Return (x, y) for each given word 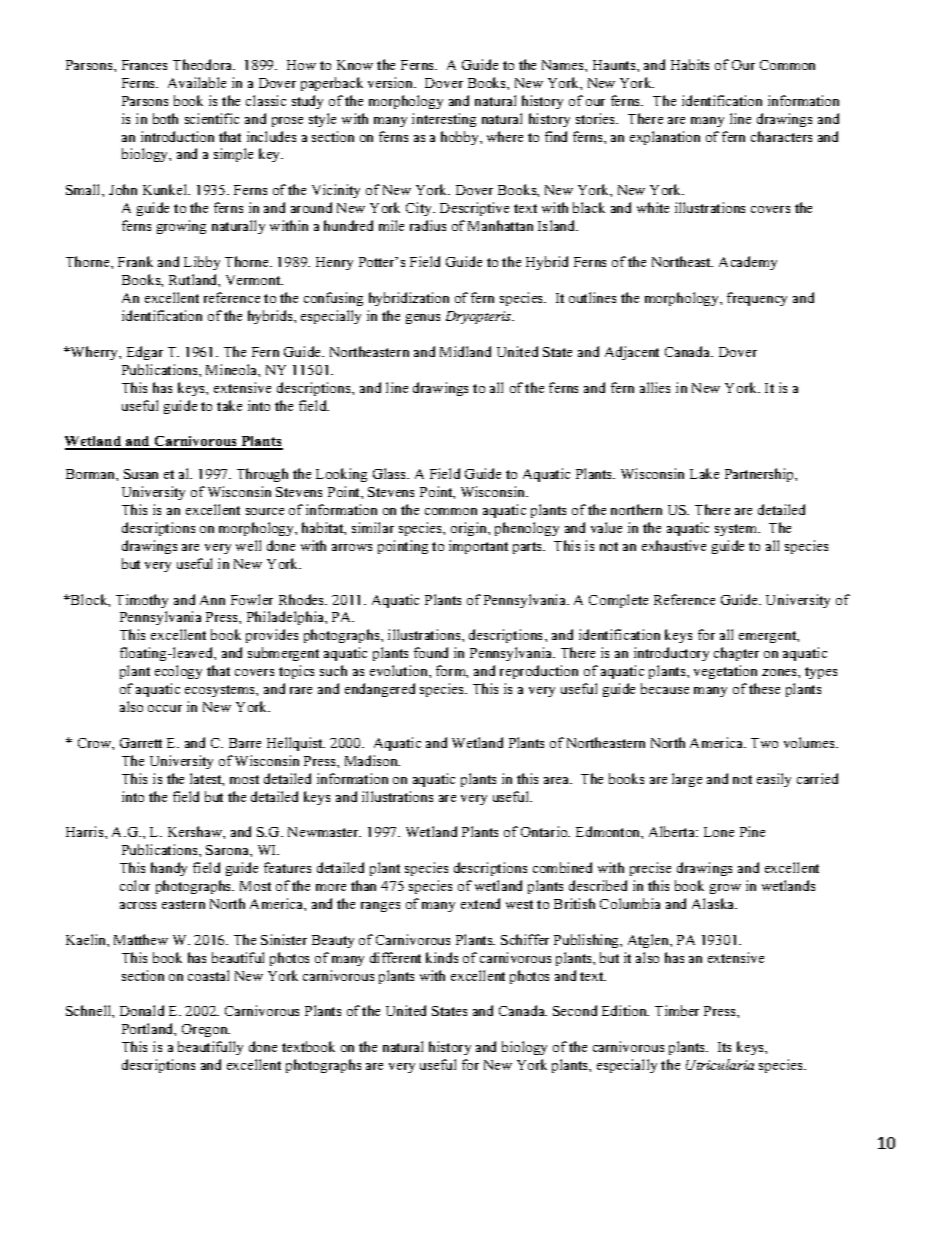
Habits (690, 64)
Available (197, 82)
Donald (142, 1010)
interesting (444, 120)
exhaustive (674, 545)
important (478, 547)
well (248, 545)
